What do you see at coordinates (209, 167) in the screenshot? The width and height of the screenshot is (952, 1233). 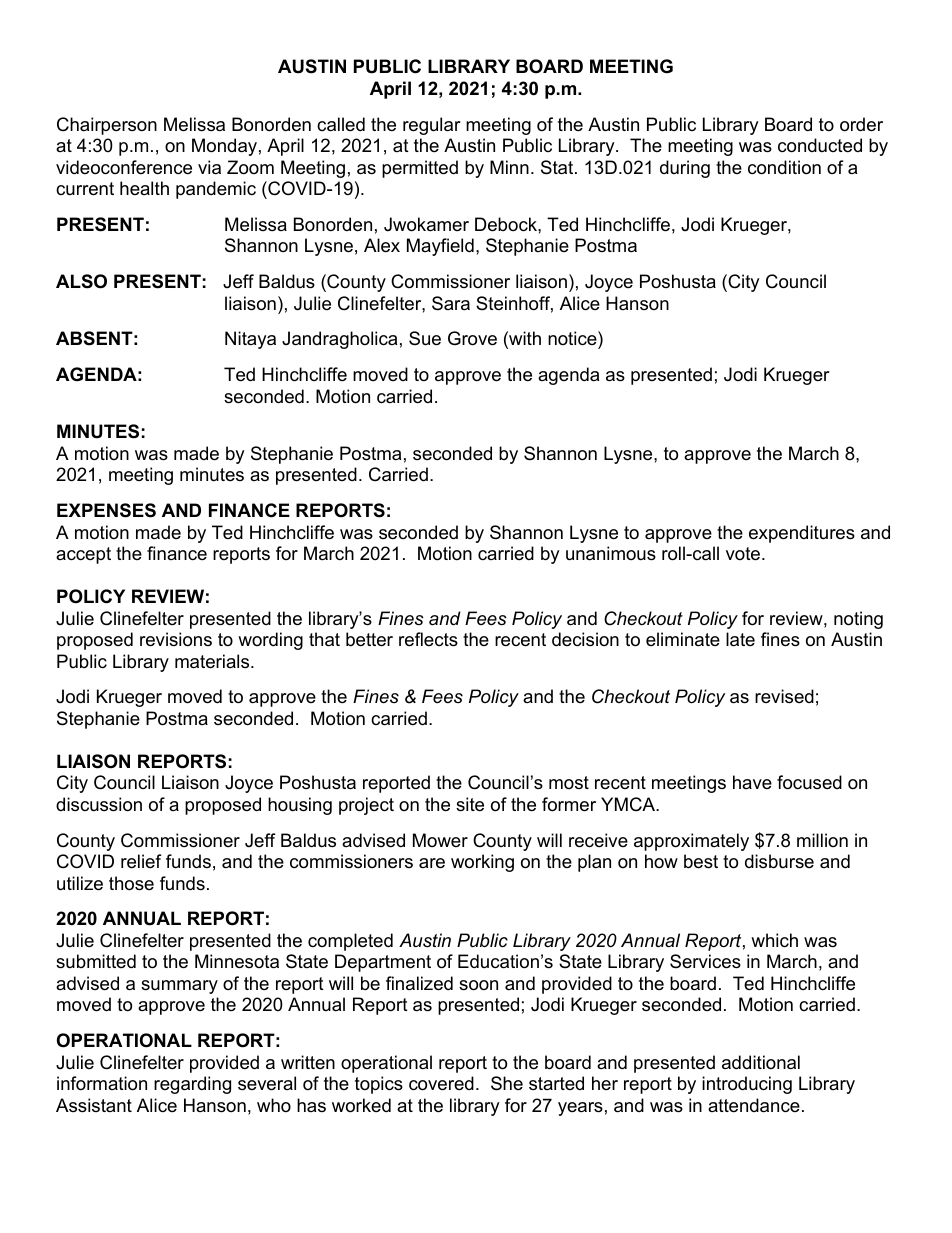 I see `via` at bounding box center [209, 167].
